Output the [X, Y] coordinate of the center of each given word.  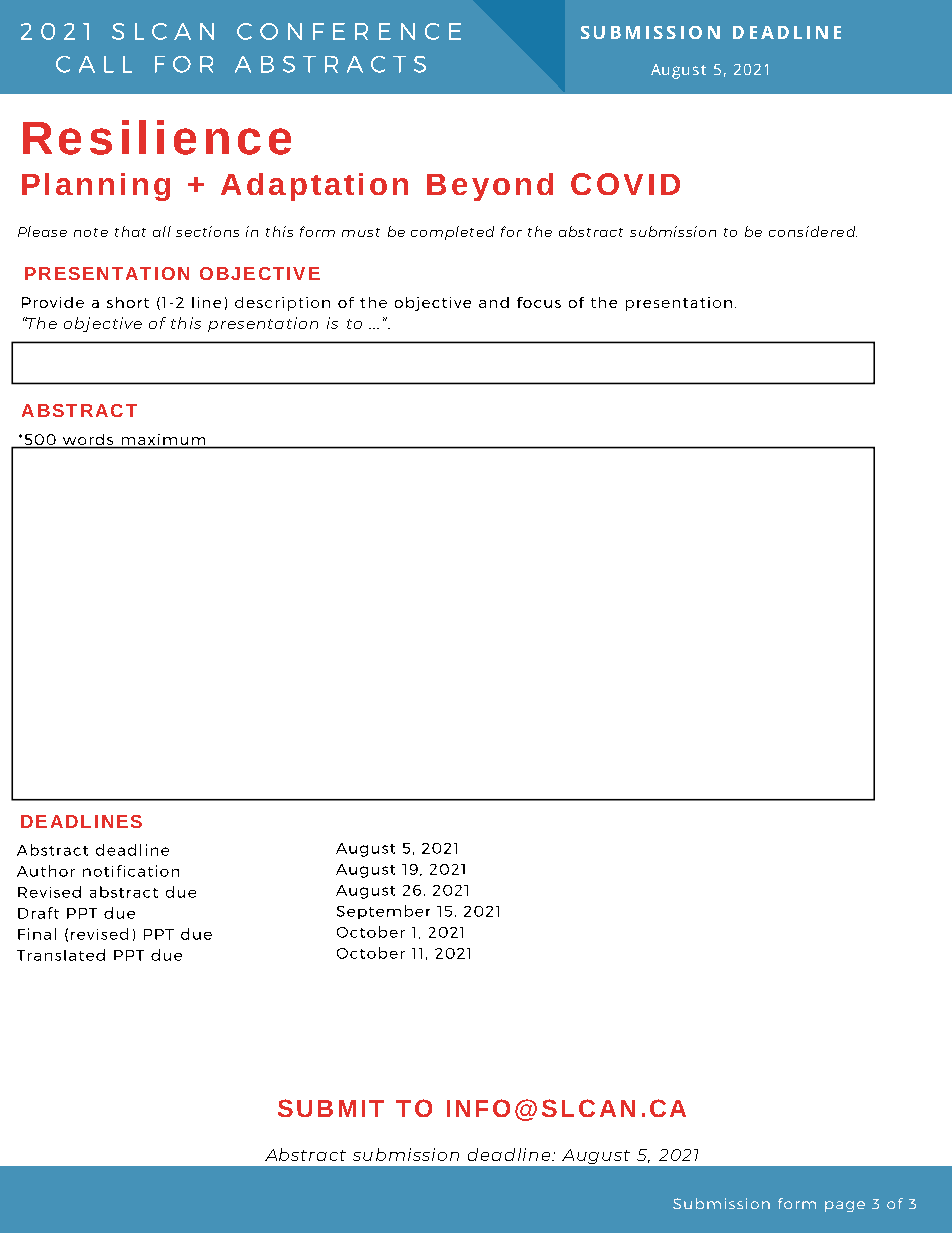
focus [539, 302]
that [130, 231]
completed [452, 233]
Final [37, 934]
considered [813, 231]
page [845, 1206]
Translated [61, 955]
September [383, 912]
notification [131, 871]
